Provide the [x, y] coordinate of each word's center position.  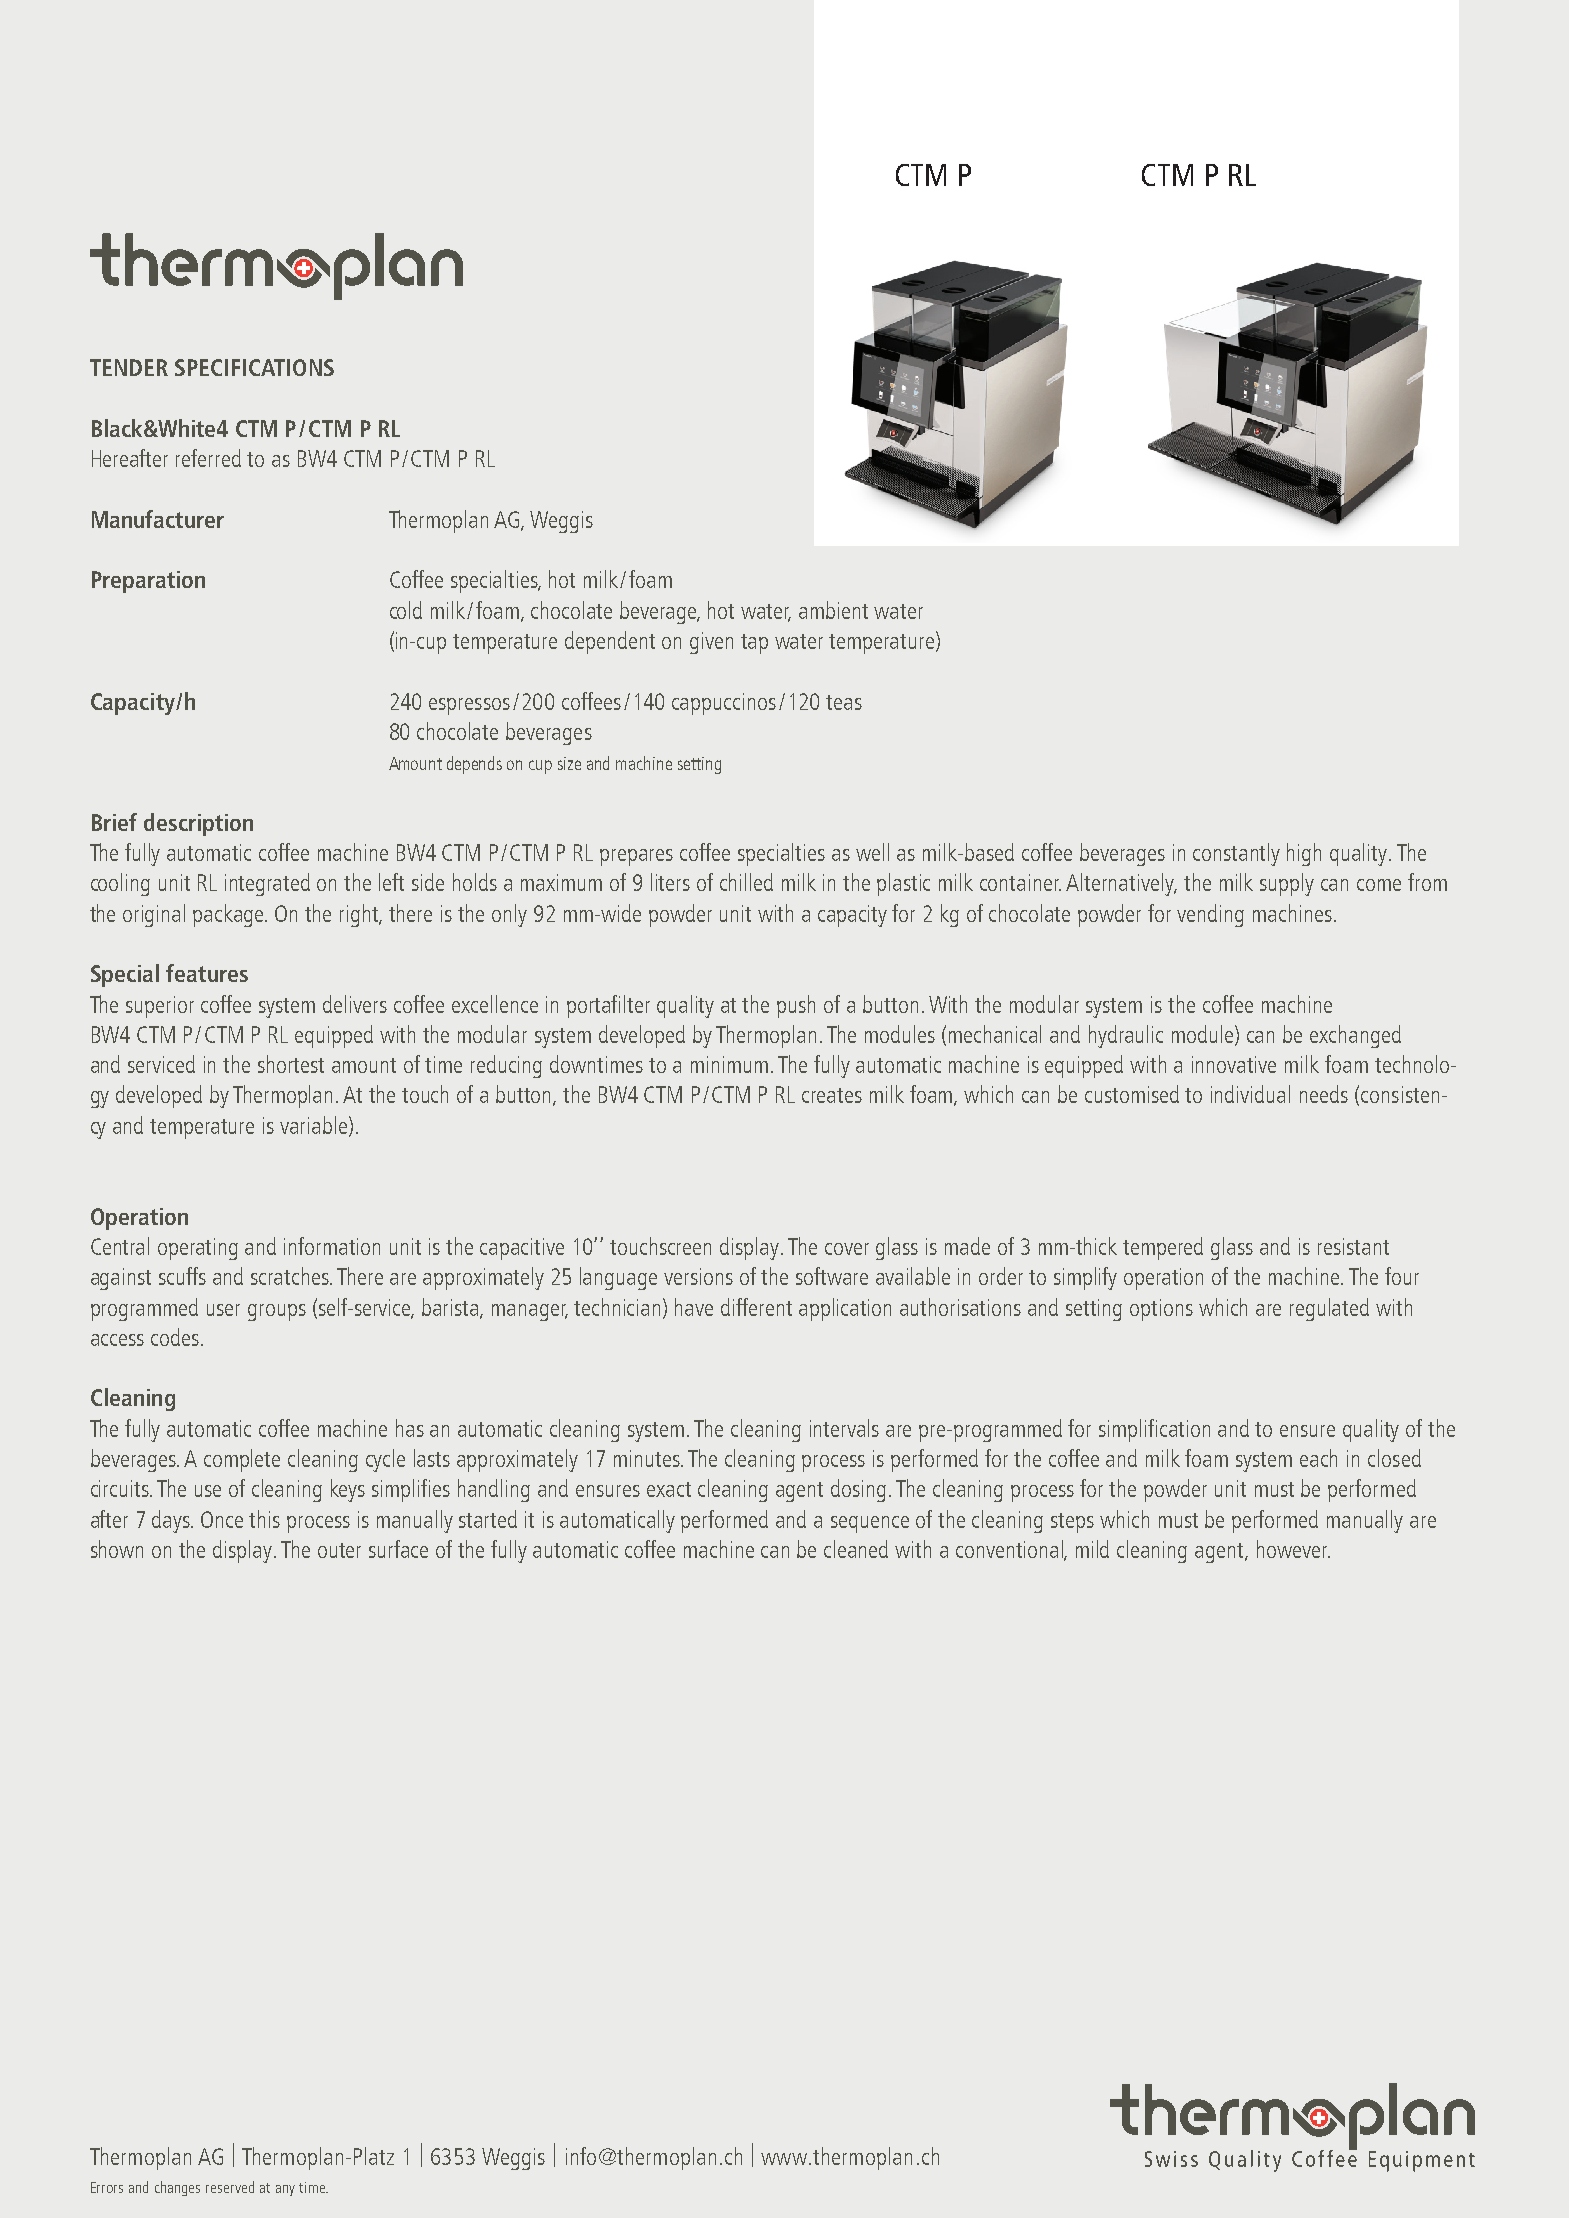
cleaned [856, 1549]
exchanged [1355, 1036]
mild [1092, 1549]
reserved [230, 2187]
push [796, 1006]
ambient [833, 610]
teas [844, 702]
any [285, 2190]
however [1293, 1549]
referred [208, 458]
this [264, 1519]
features [207, 973]
